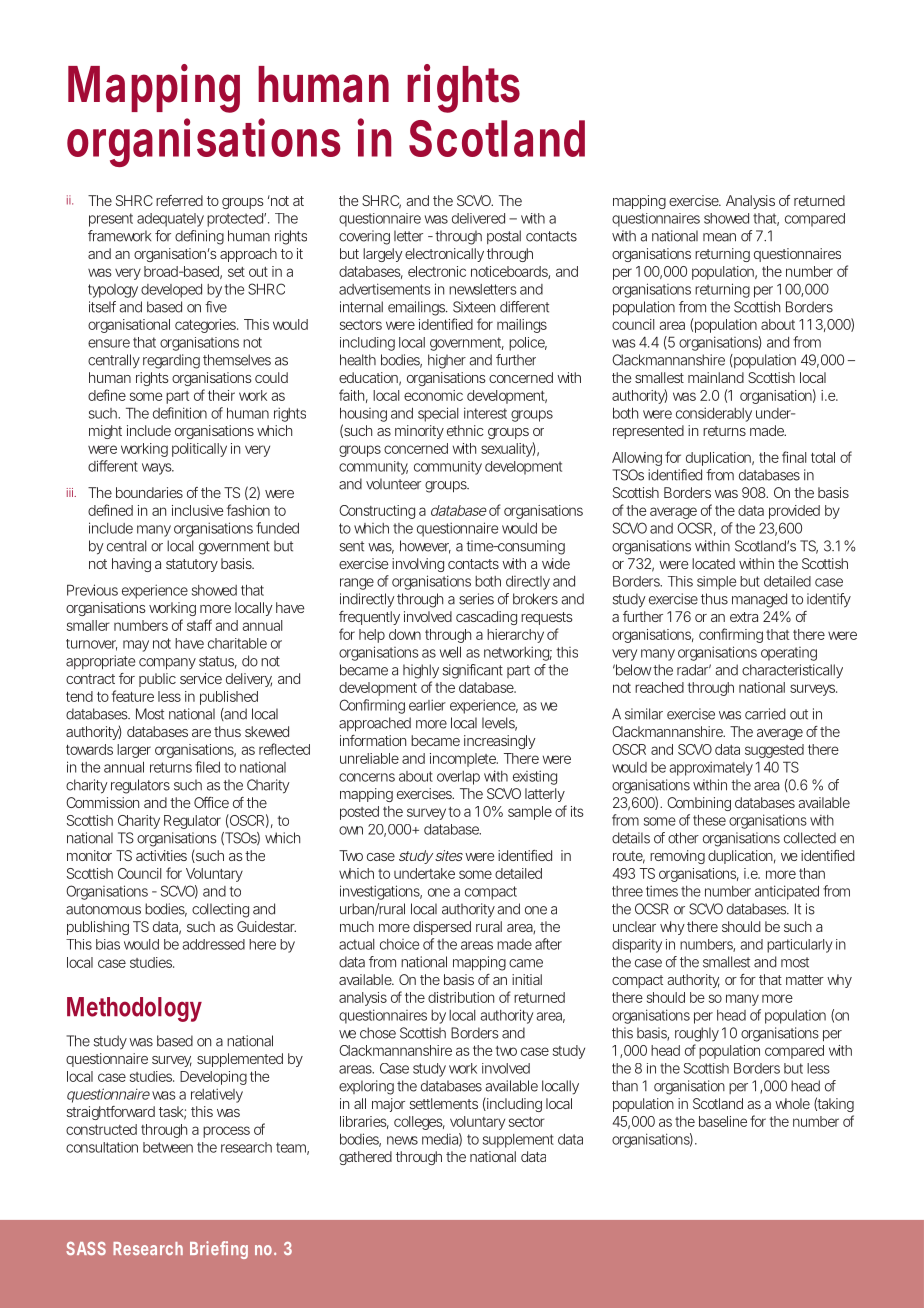 The width and height of the screenshot is (924, 1308). I want to click on activities, so click(161, 855).
